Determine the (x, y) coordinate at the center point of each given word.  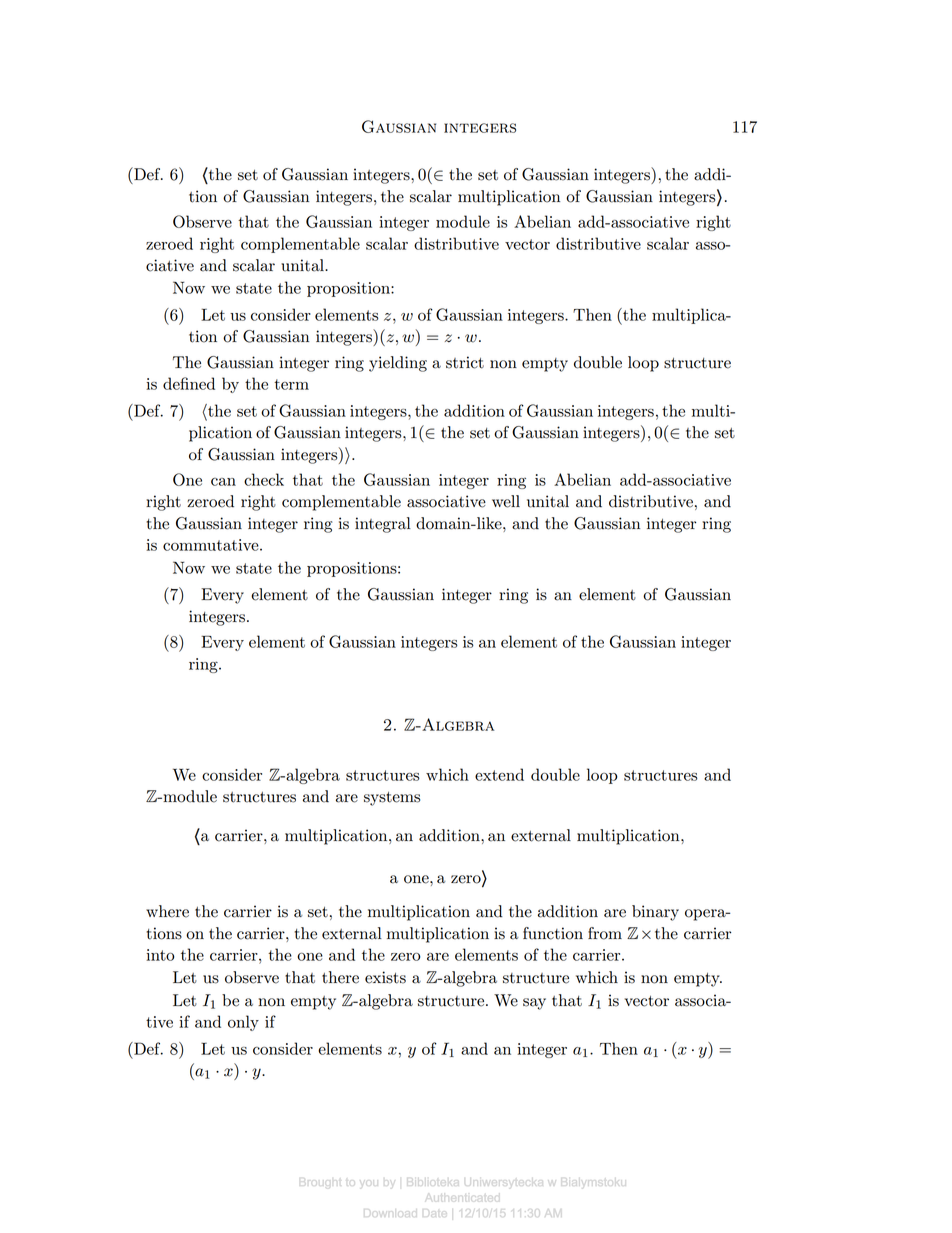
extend (499, 774)
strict (465, 362)
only (243, 1023)
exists (385, 977)
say (534, 1004)
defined (189, 383)
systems (392, 799)
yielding (398, 364)
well (506, 501)
